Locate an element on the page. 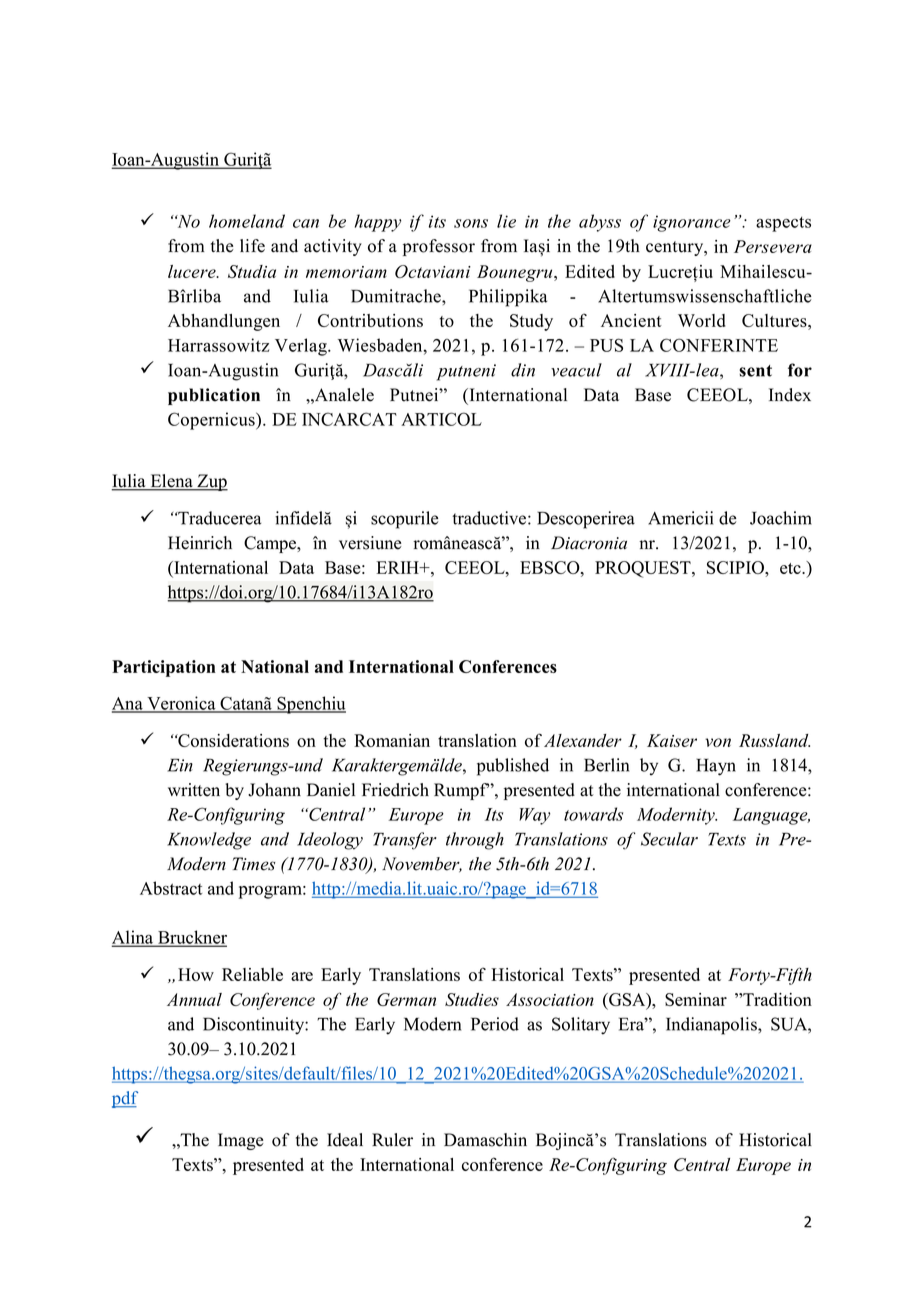  ignorance is located at coordinates (692, 223).
